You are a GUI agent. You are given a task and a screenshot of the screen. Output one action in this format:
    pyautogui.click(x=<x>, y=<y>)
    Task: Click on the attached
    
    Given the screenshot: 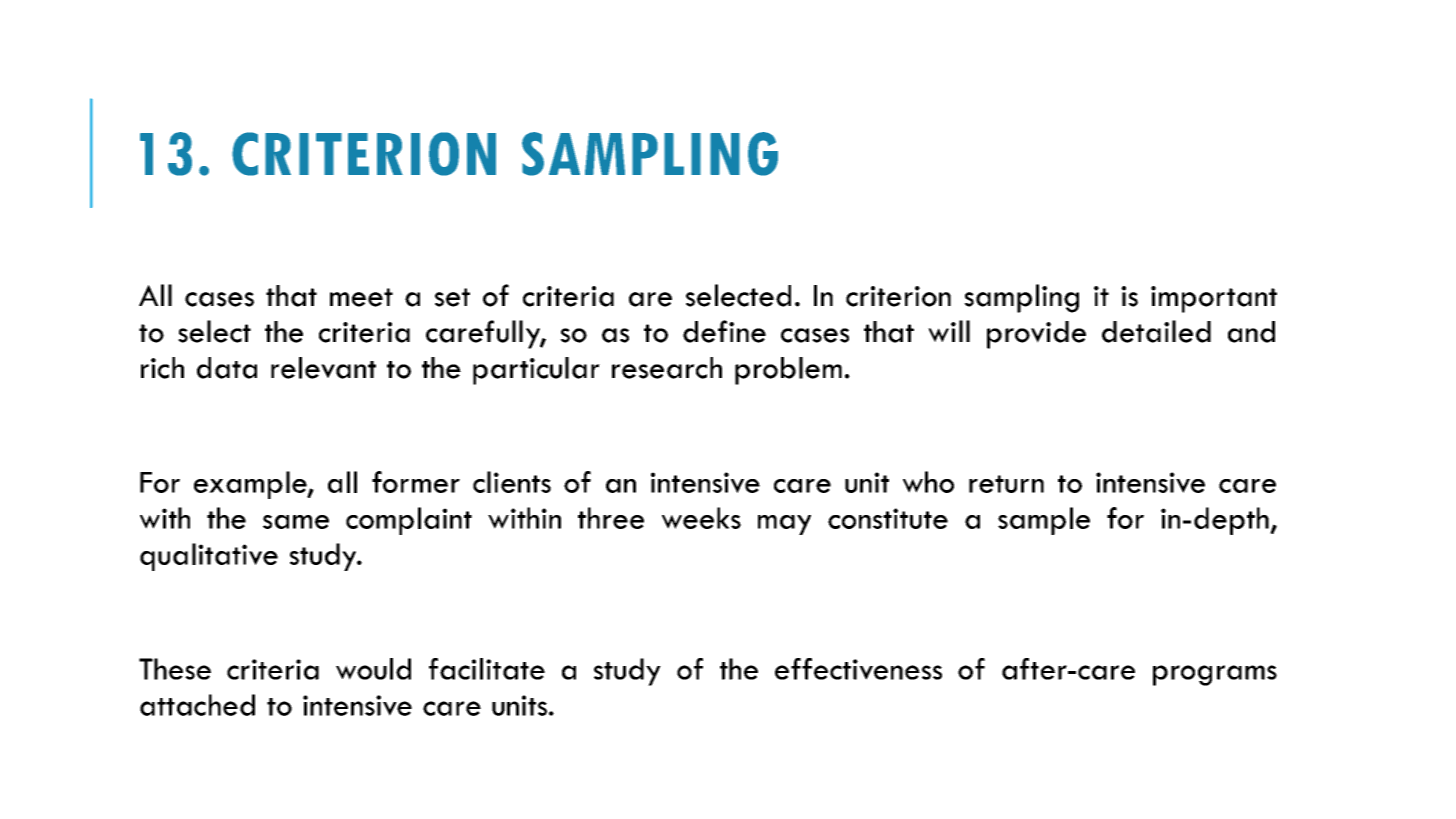 What is the action you would take?
    pyautogui.click(x=197, y=705)
